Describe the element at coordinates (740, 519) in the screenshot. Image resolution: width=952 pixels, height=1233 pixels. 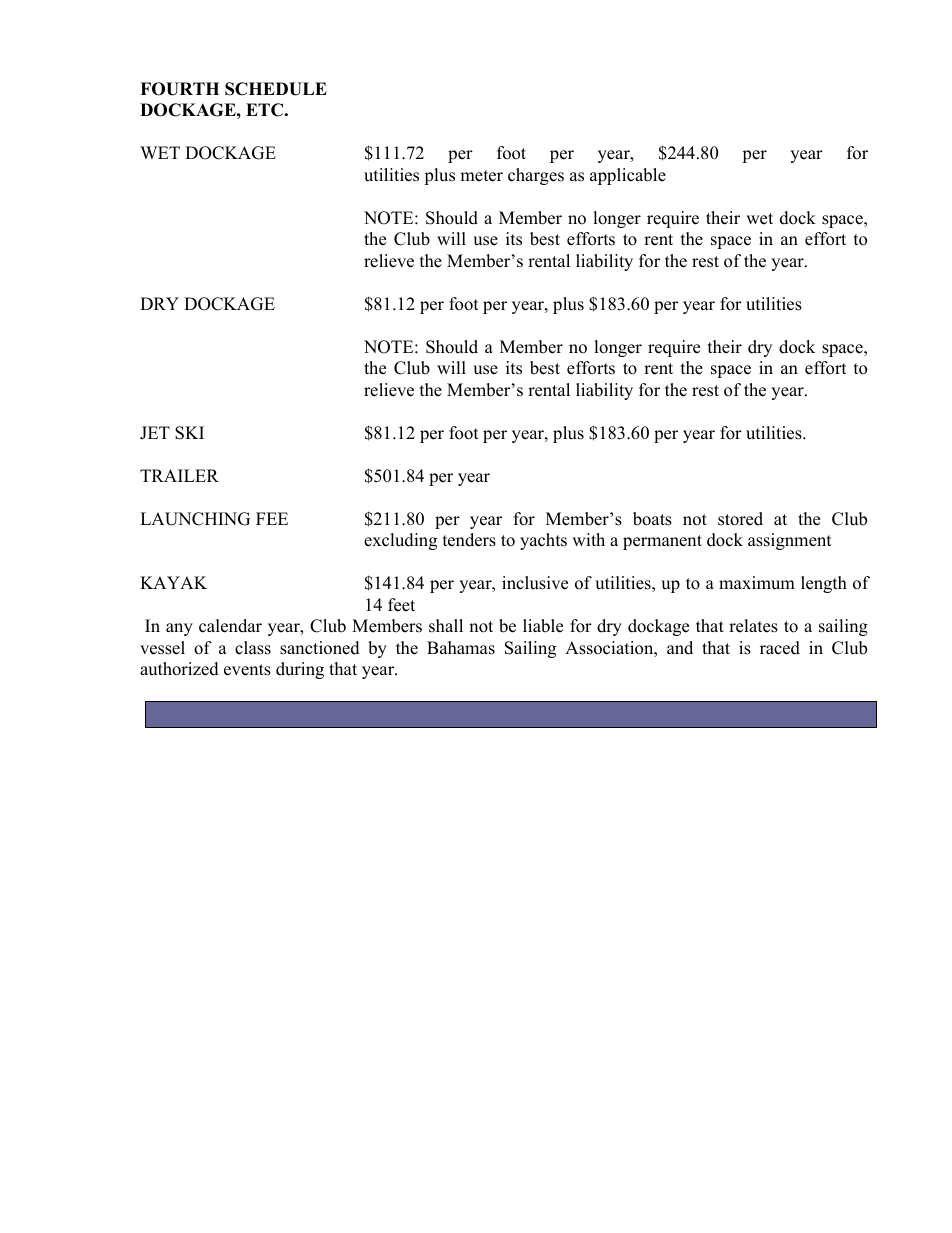
I see `stored` at that location.
